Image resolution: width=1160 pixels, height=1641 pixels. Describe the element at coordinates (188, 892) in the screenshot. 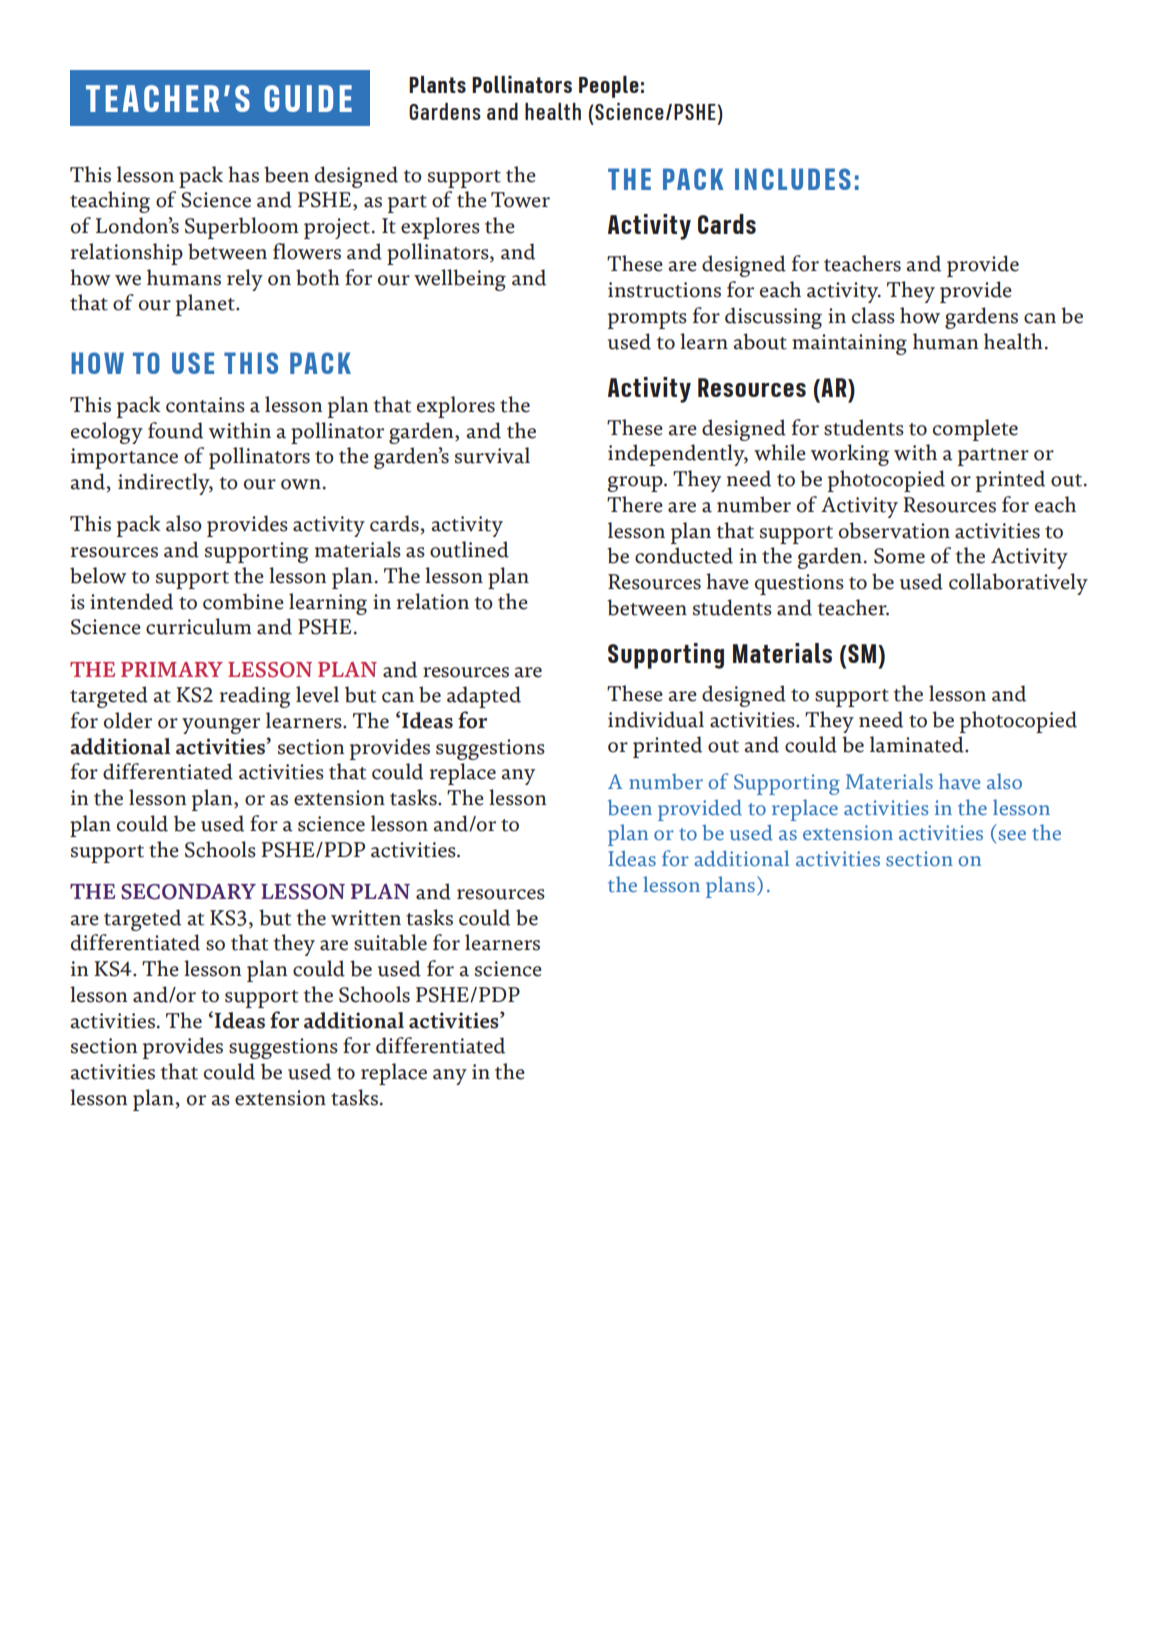

I see `SECONDARY` at that location.
